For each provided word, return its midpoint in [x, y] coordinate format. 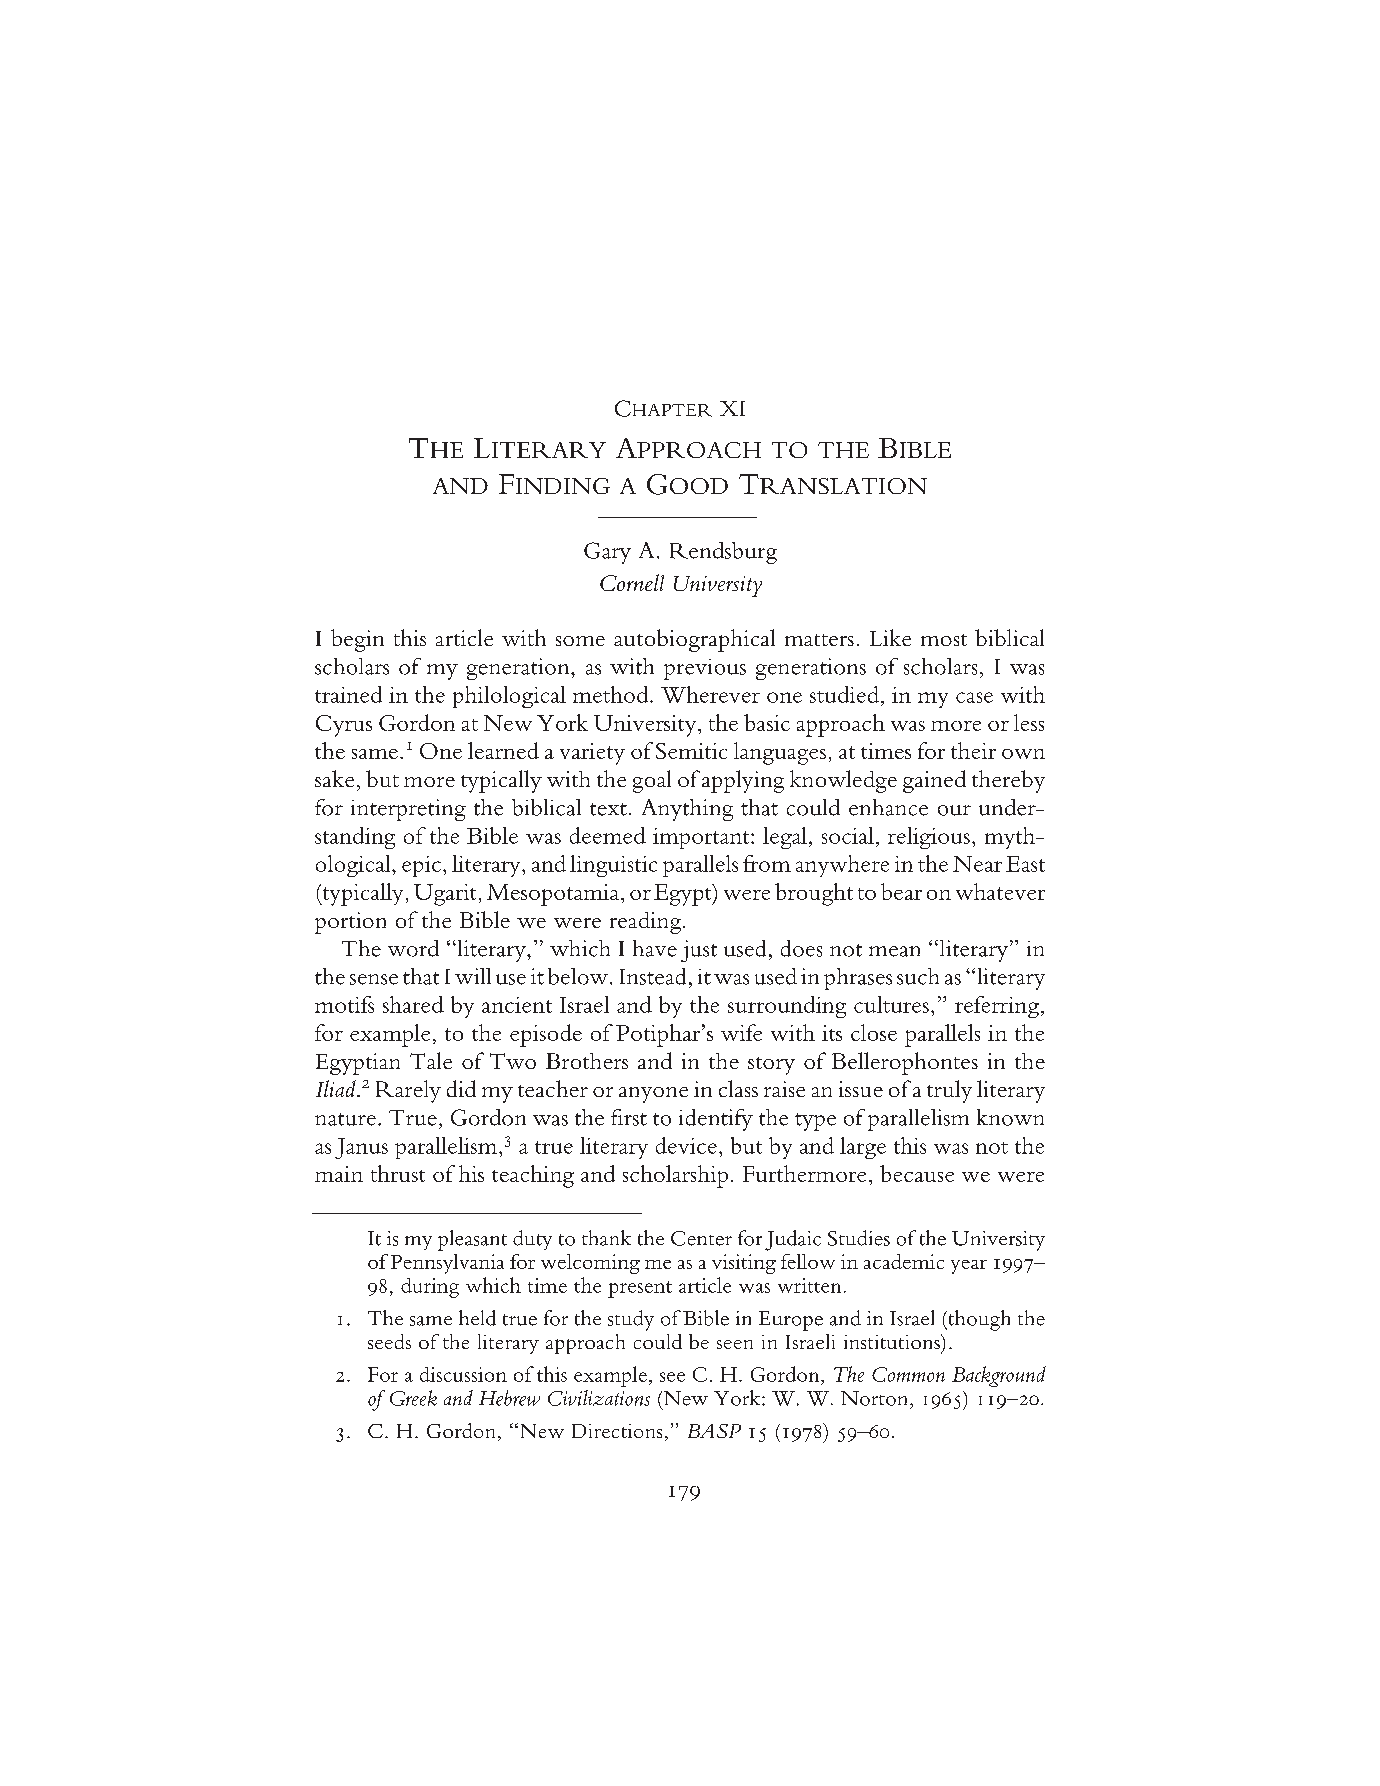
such [918, 976]
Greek [413, 1398]
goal [652, 781]
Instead [653, 976]
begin [357, 640]
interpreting [408, 810]
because [917, 1173]
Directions [617, 1431]
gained [934, 781]
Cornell [632, 582]
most [944, 640]
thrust [398, 1173]
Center [701, 1238]
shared [413, 1004]
